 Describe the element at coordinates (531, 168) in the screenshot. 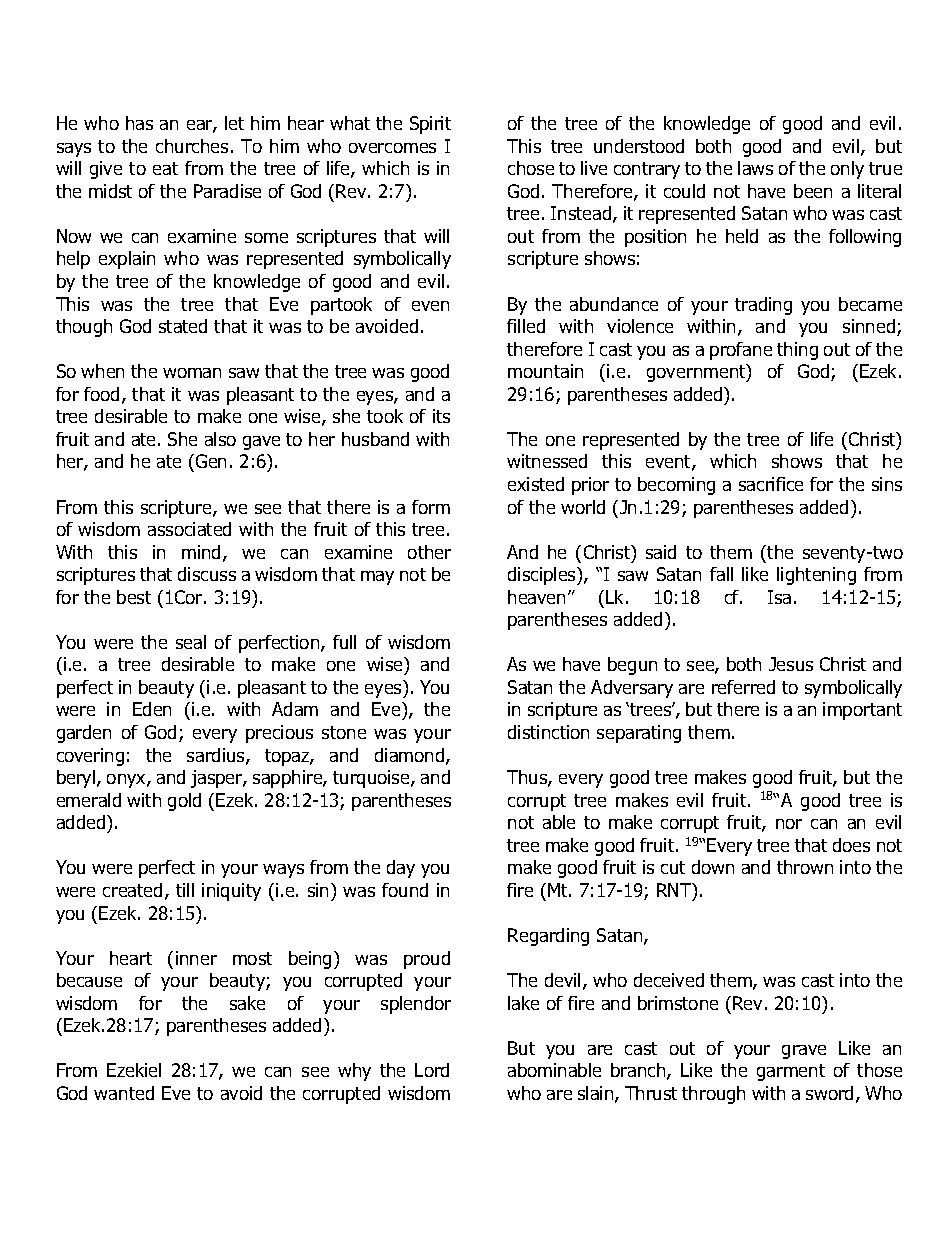

I see `chose` at that location.
